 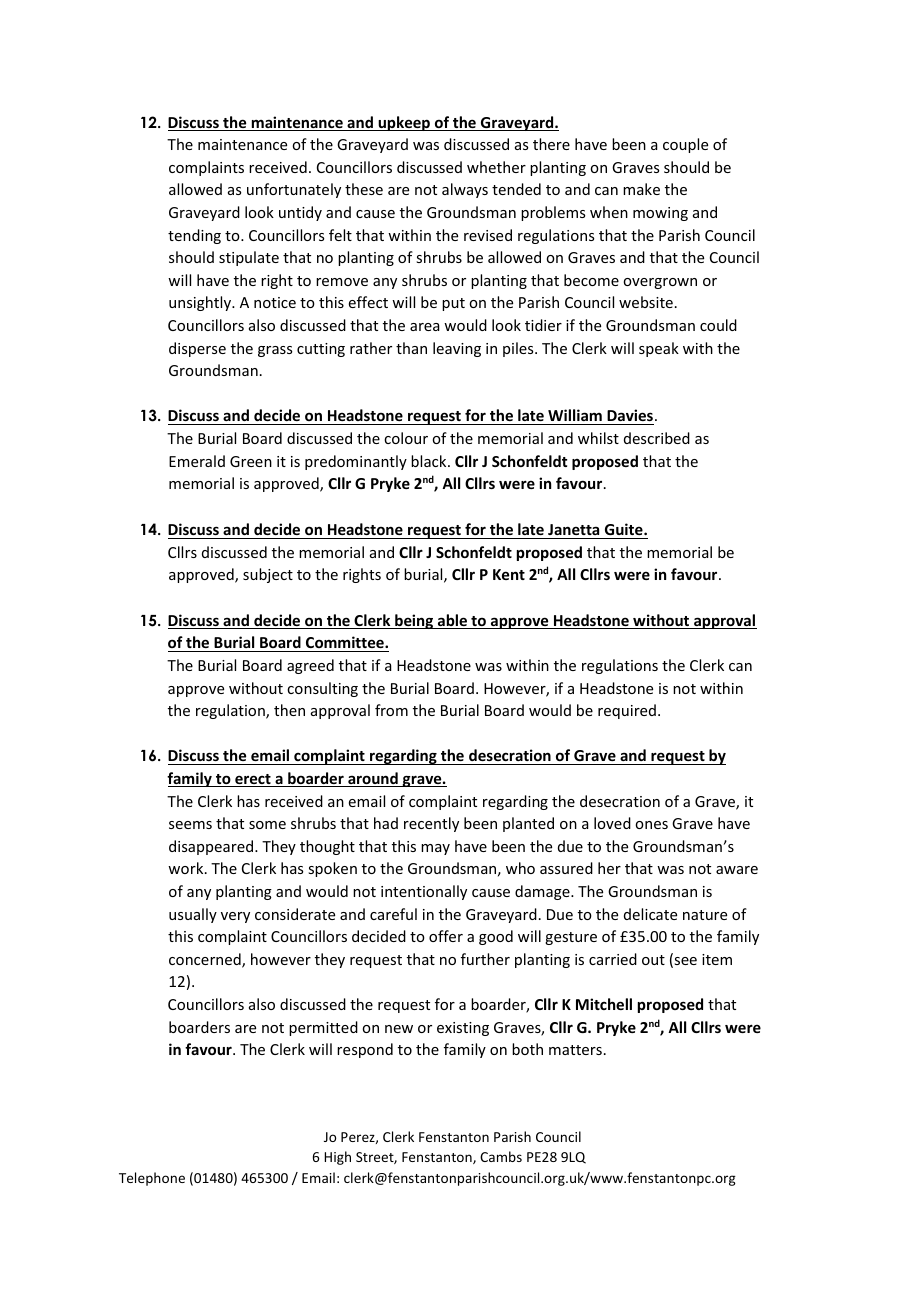 What do you see at coordinates (152, 1179) in the screenshot?
I see `Telephone` at bounding box center [152, 1179].
